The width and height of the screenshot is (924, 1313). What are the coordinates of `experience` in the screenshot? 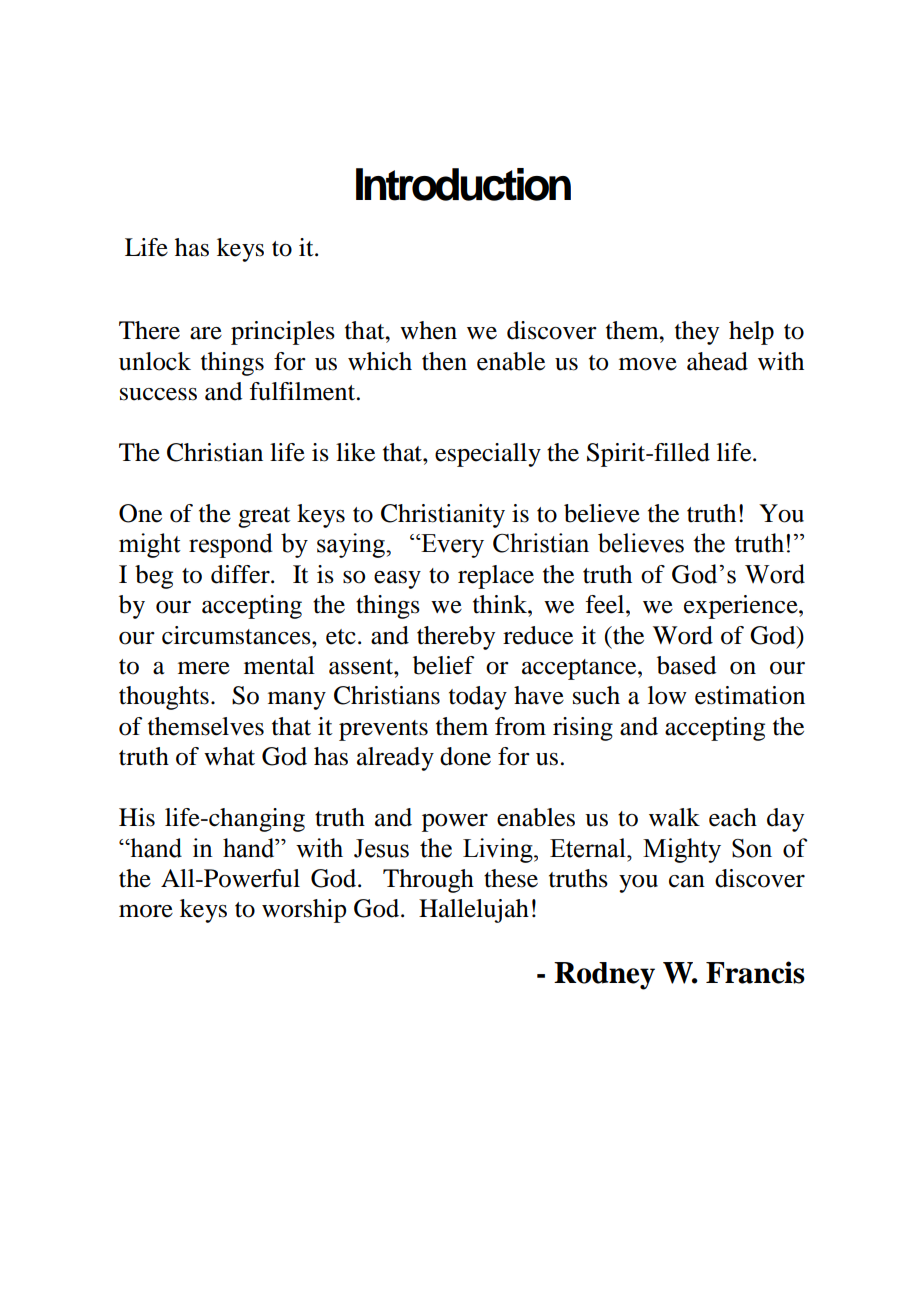 It's located at (742, 607).
